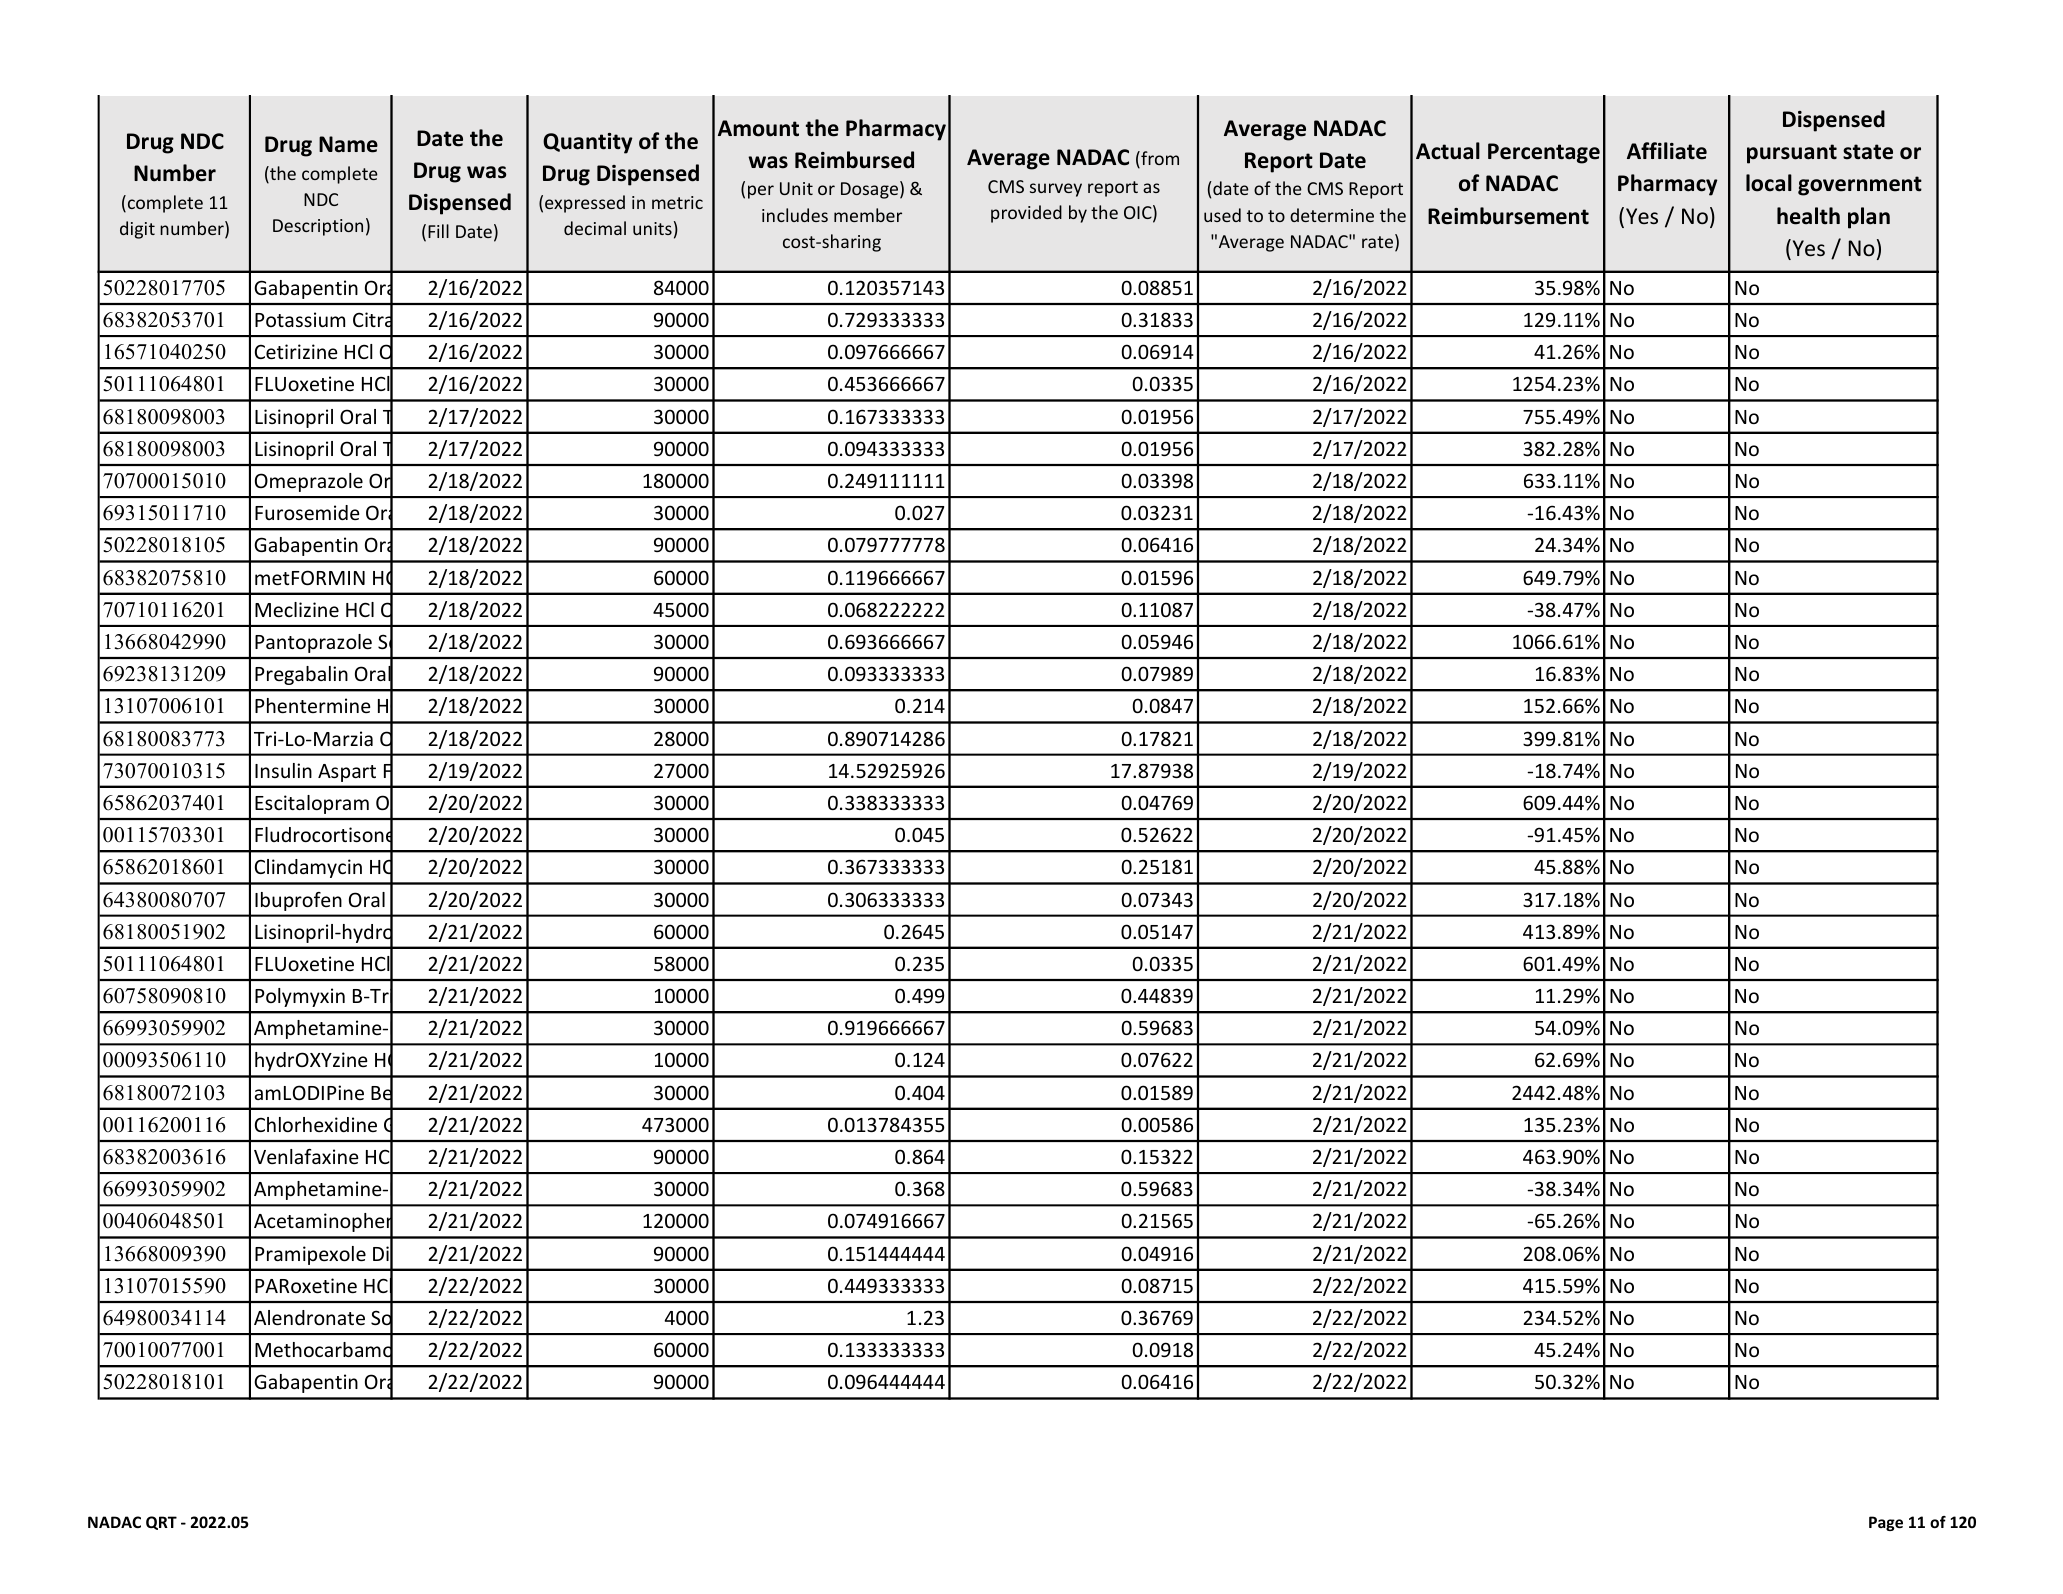 This page has height=1594, width=2063. What do you see at coordinates (1056, 190) in the page?
I see `survey` at bounding box center [1056, 190].
